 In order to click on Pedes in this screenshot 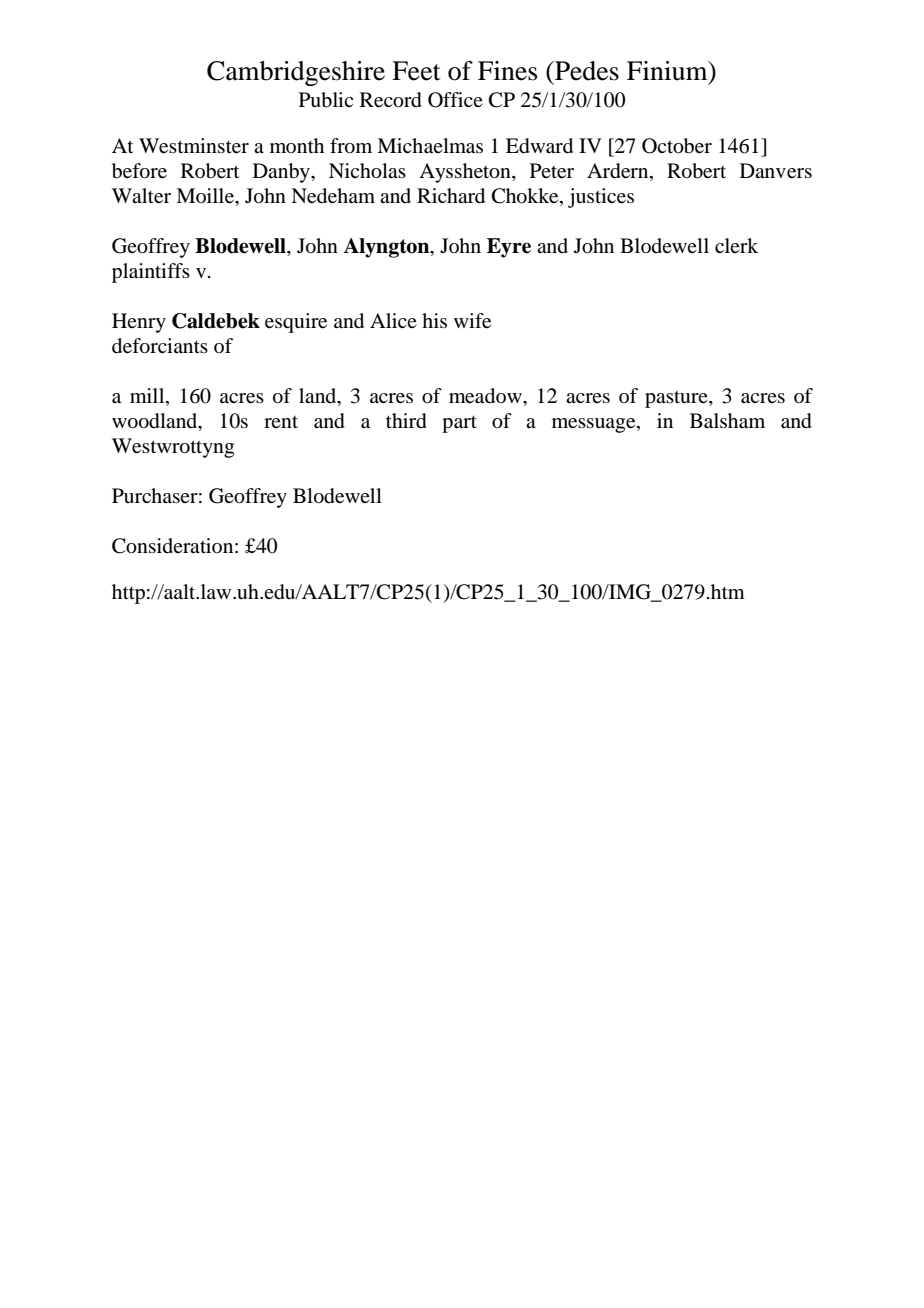, I will do `click(586, 71)`.
